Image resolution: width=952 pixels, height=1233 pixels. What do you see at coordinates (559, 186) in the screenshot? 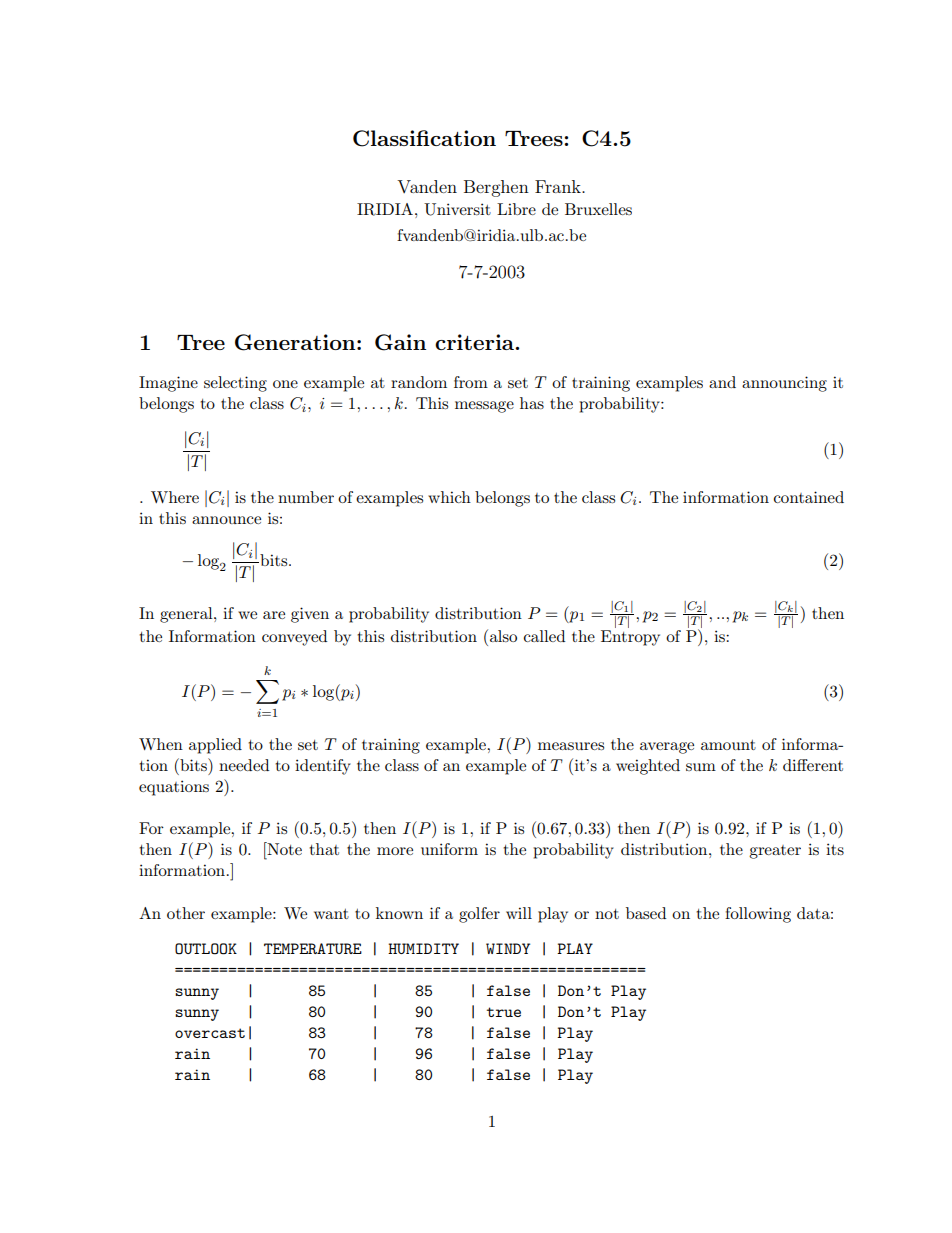
I see `Frank` at bounding box center [559, 186].
